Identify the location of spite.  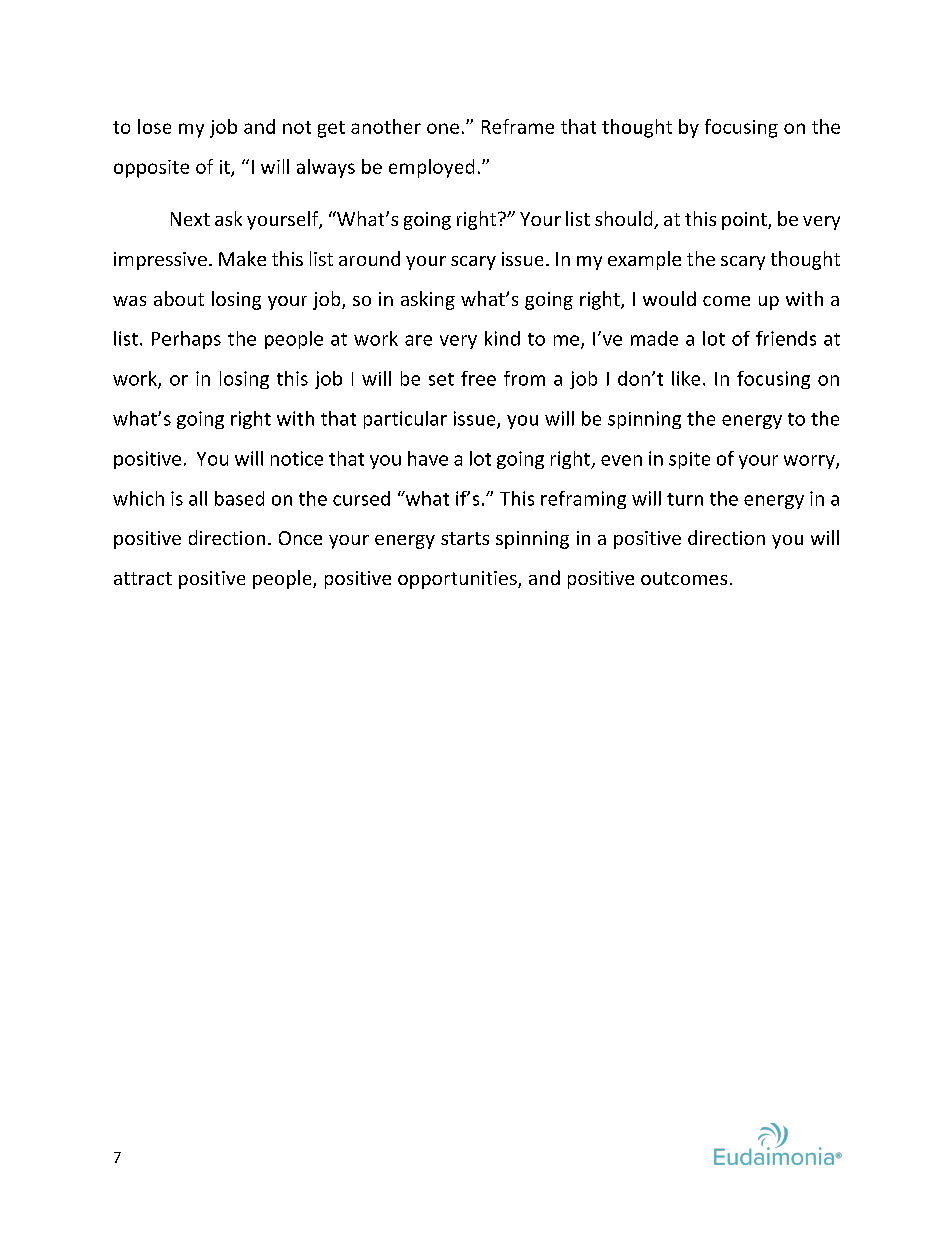
(689, 460).
